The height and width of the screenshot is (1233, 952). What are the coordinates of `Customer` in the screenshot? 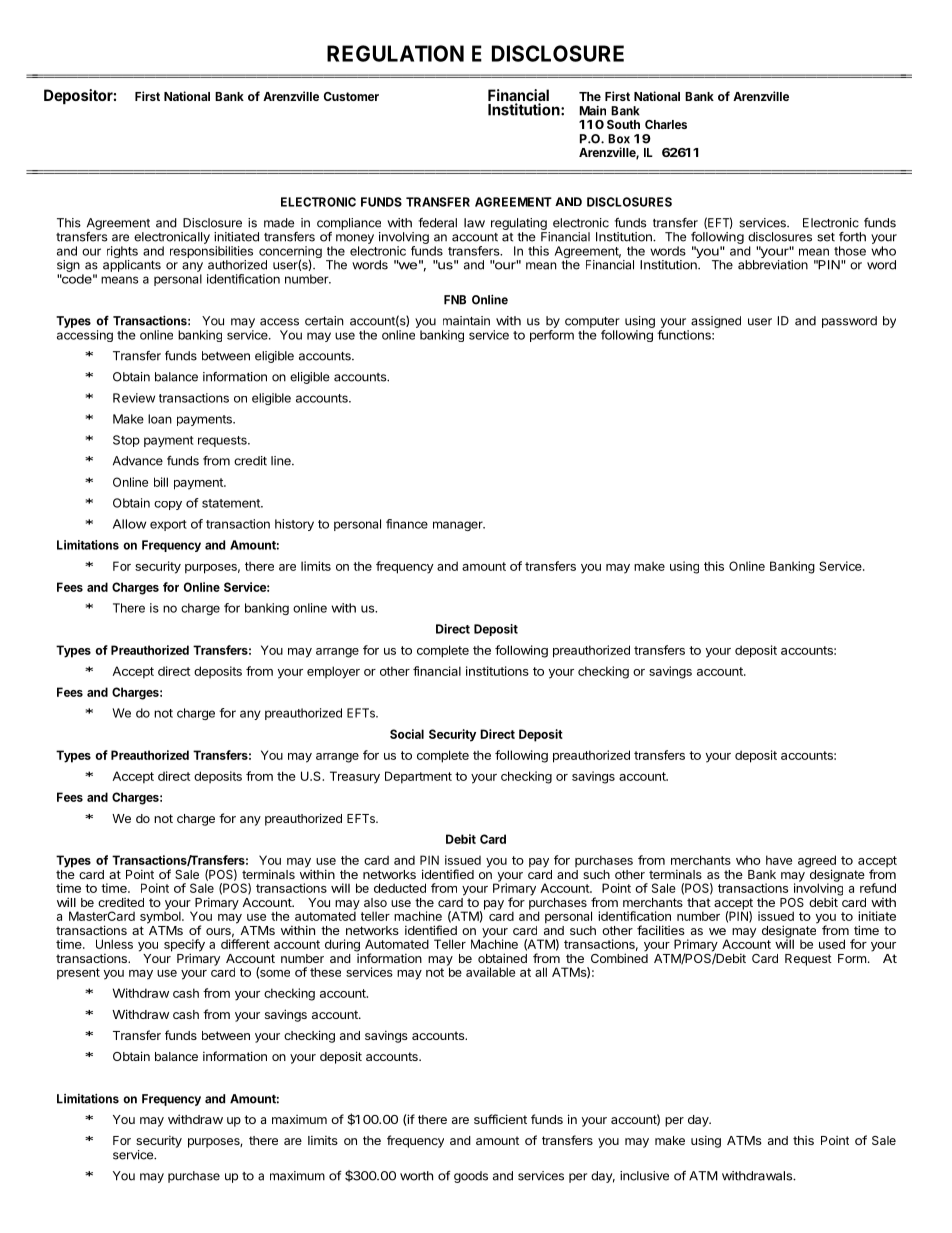 It's located at (351, 96).
